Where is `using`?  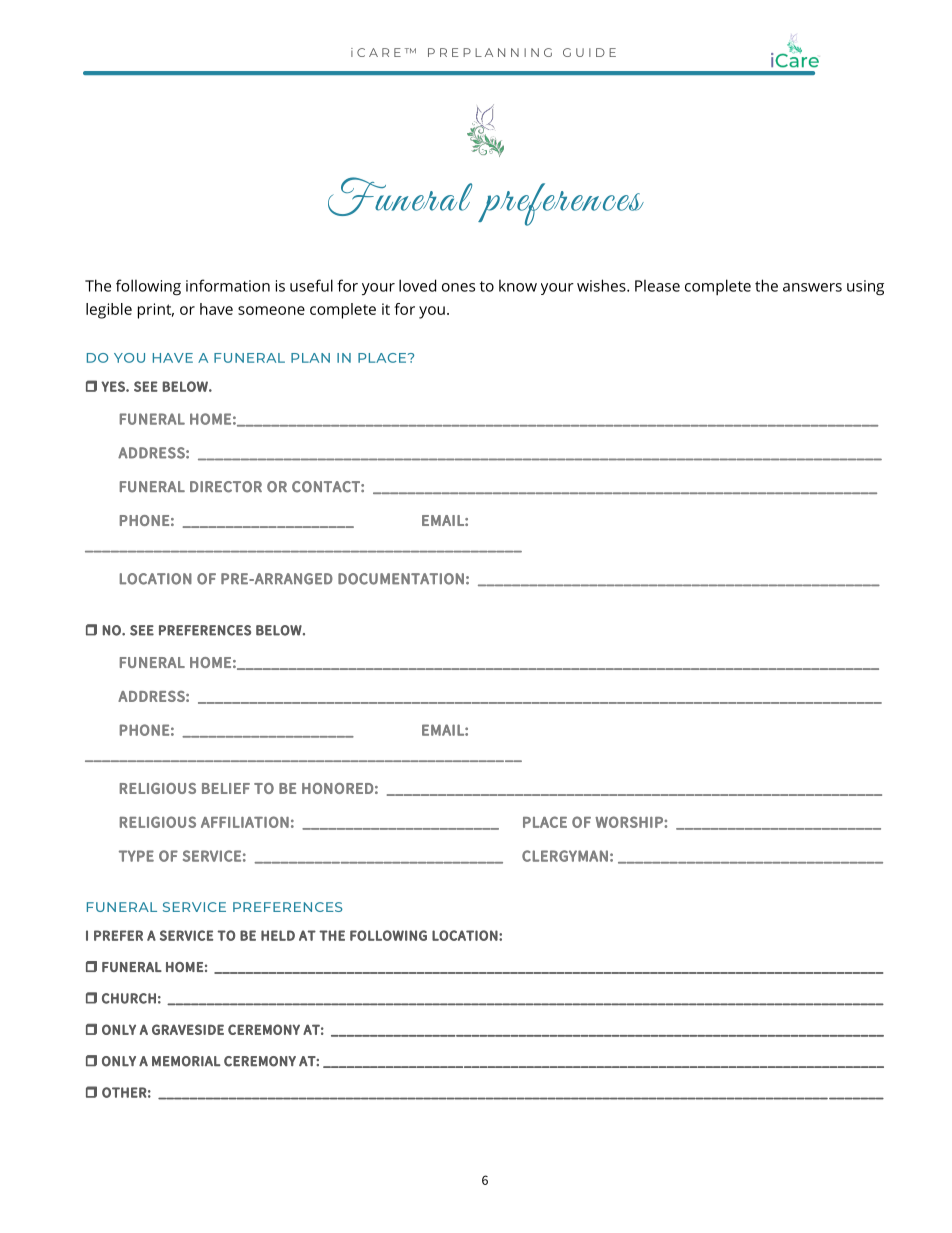 using is located at coordinates (865, 288).
